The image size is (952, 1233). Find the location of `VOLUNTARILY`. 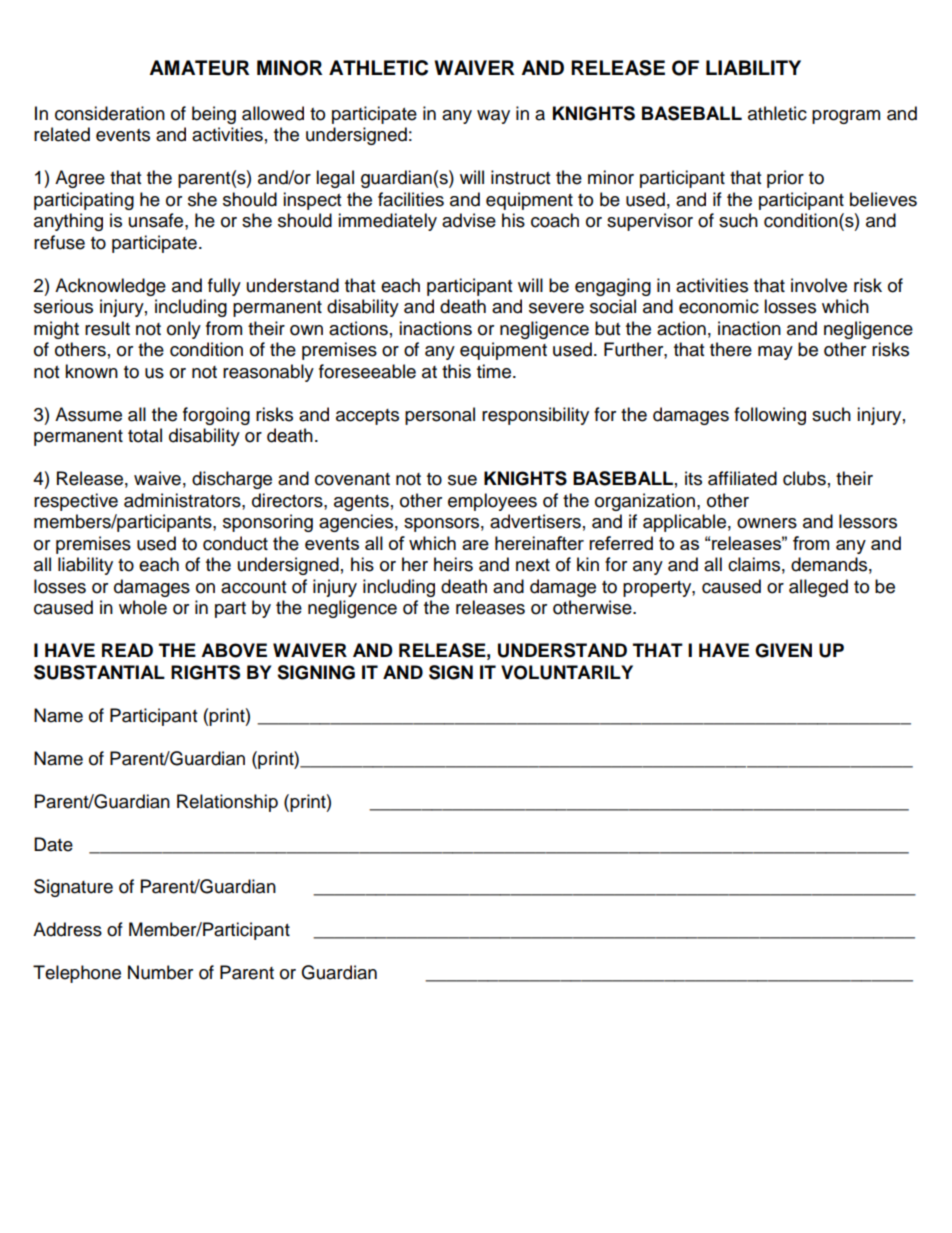

VOLUNTARILY is located at coordinates (567, 672).
